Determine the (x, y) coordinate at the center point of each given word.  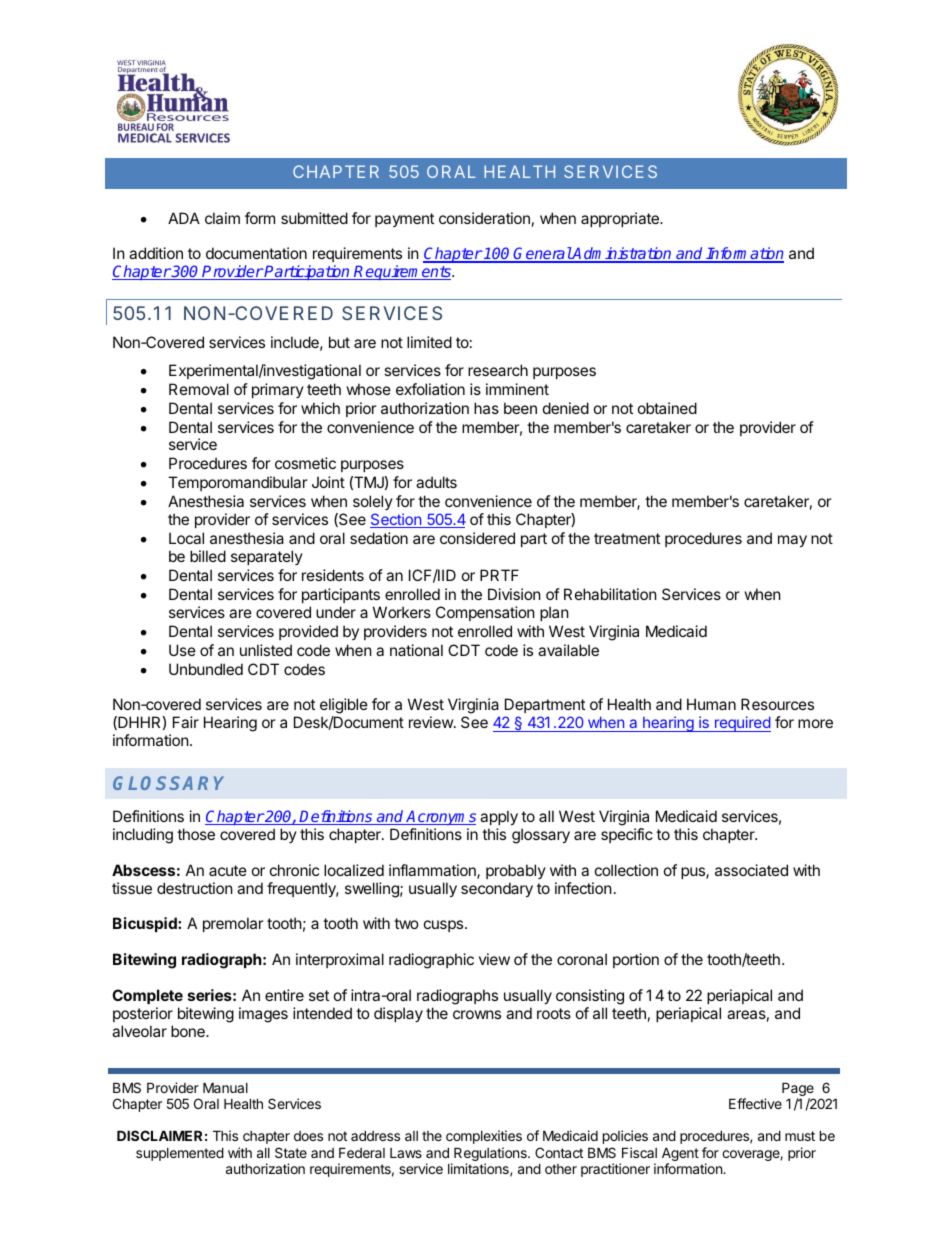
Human (711, 704)
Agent (680, 1155)
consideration (484, 218)
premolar (233, 924)
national (416, 650)
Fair (186, 722)
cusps (445, 926)
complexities (484, 1137)
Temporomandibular (238, 483)
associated (751, 870)
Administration (622, 254)
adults (436, 482)
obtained (667, 408)
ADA (184, 218)
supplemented (180, 1154)
